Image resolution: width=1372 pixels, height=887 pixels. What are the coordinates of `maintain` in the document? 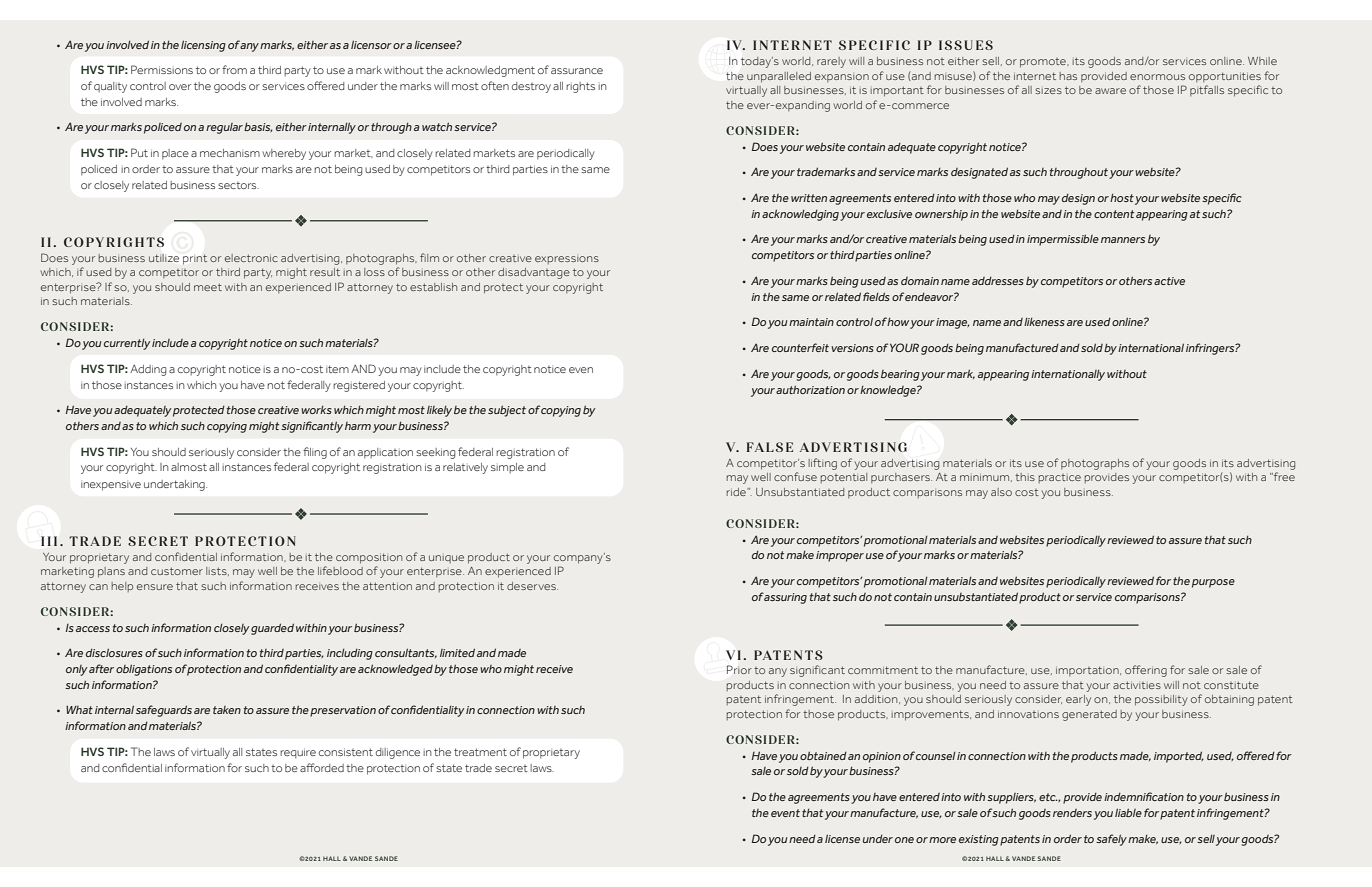 It's located at (811, 322).
